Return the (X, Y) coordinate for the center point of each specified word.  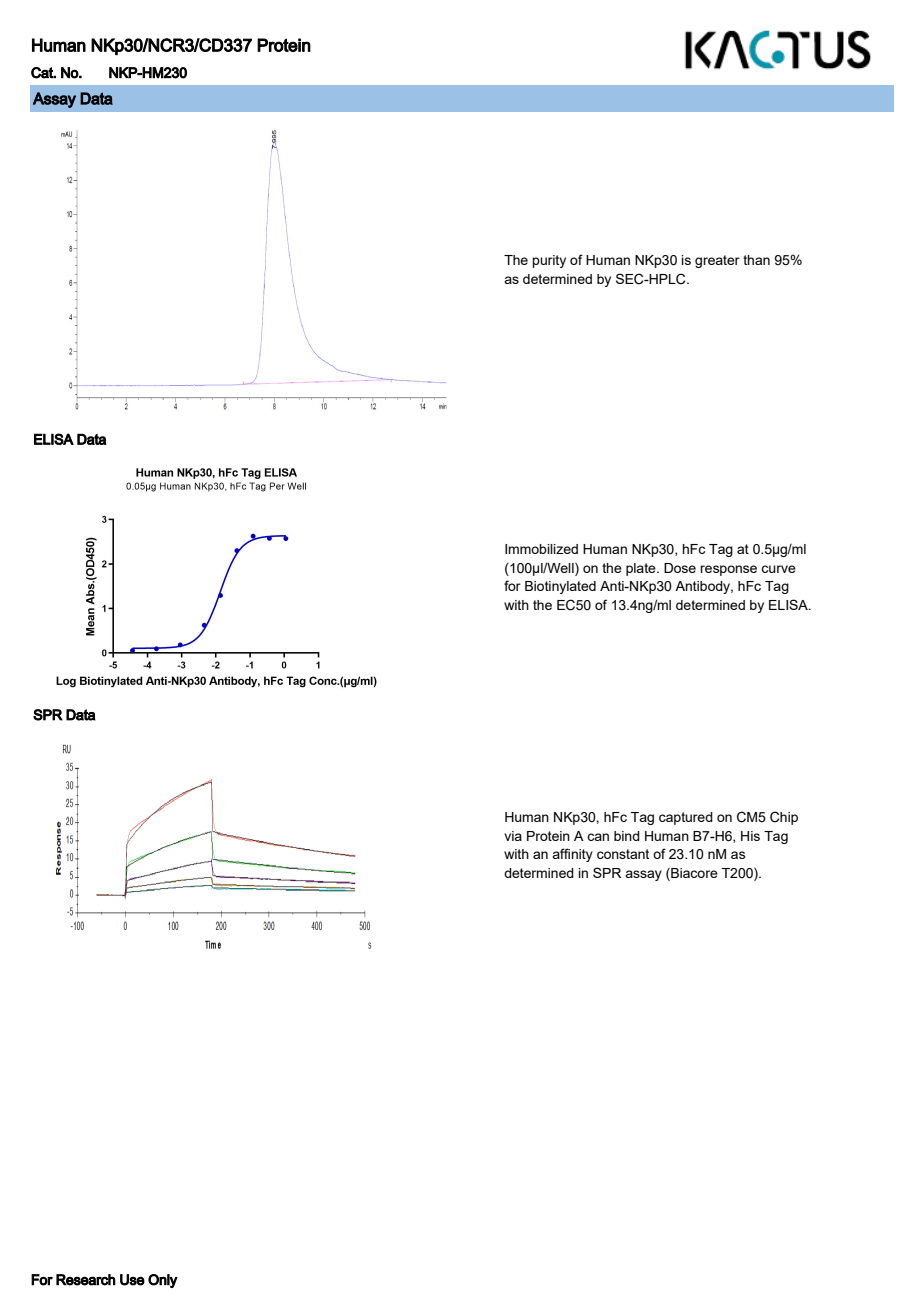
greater (717, 261)
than (756, 260)
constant (623, 854)
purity (549, 261)
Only (163, 1281)
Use (132, 1280)
